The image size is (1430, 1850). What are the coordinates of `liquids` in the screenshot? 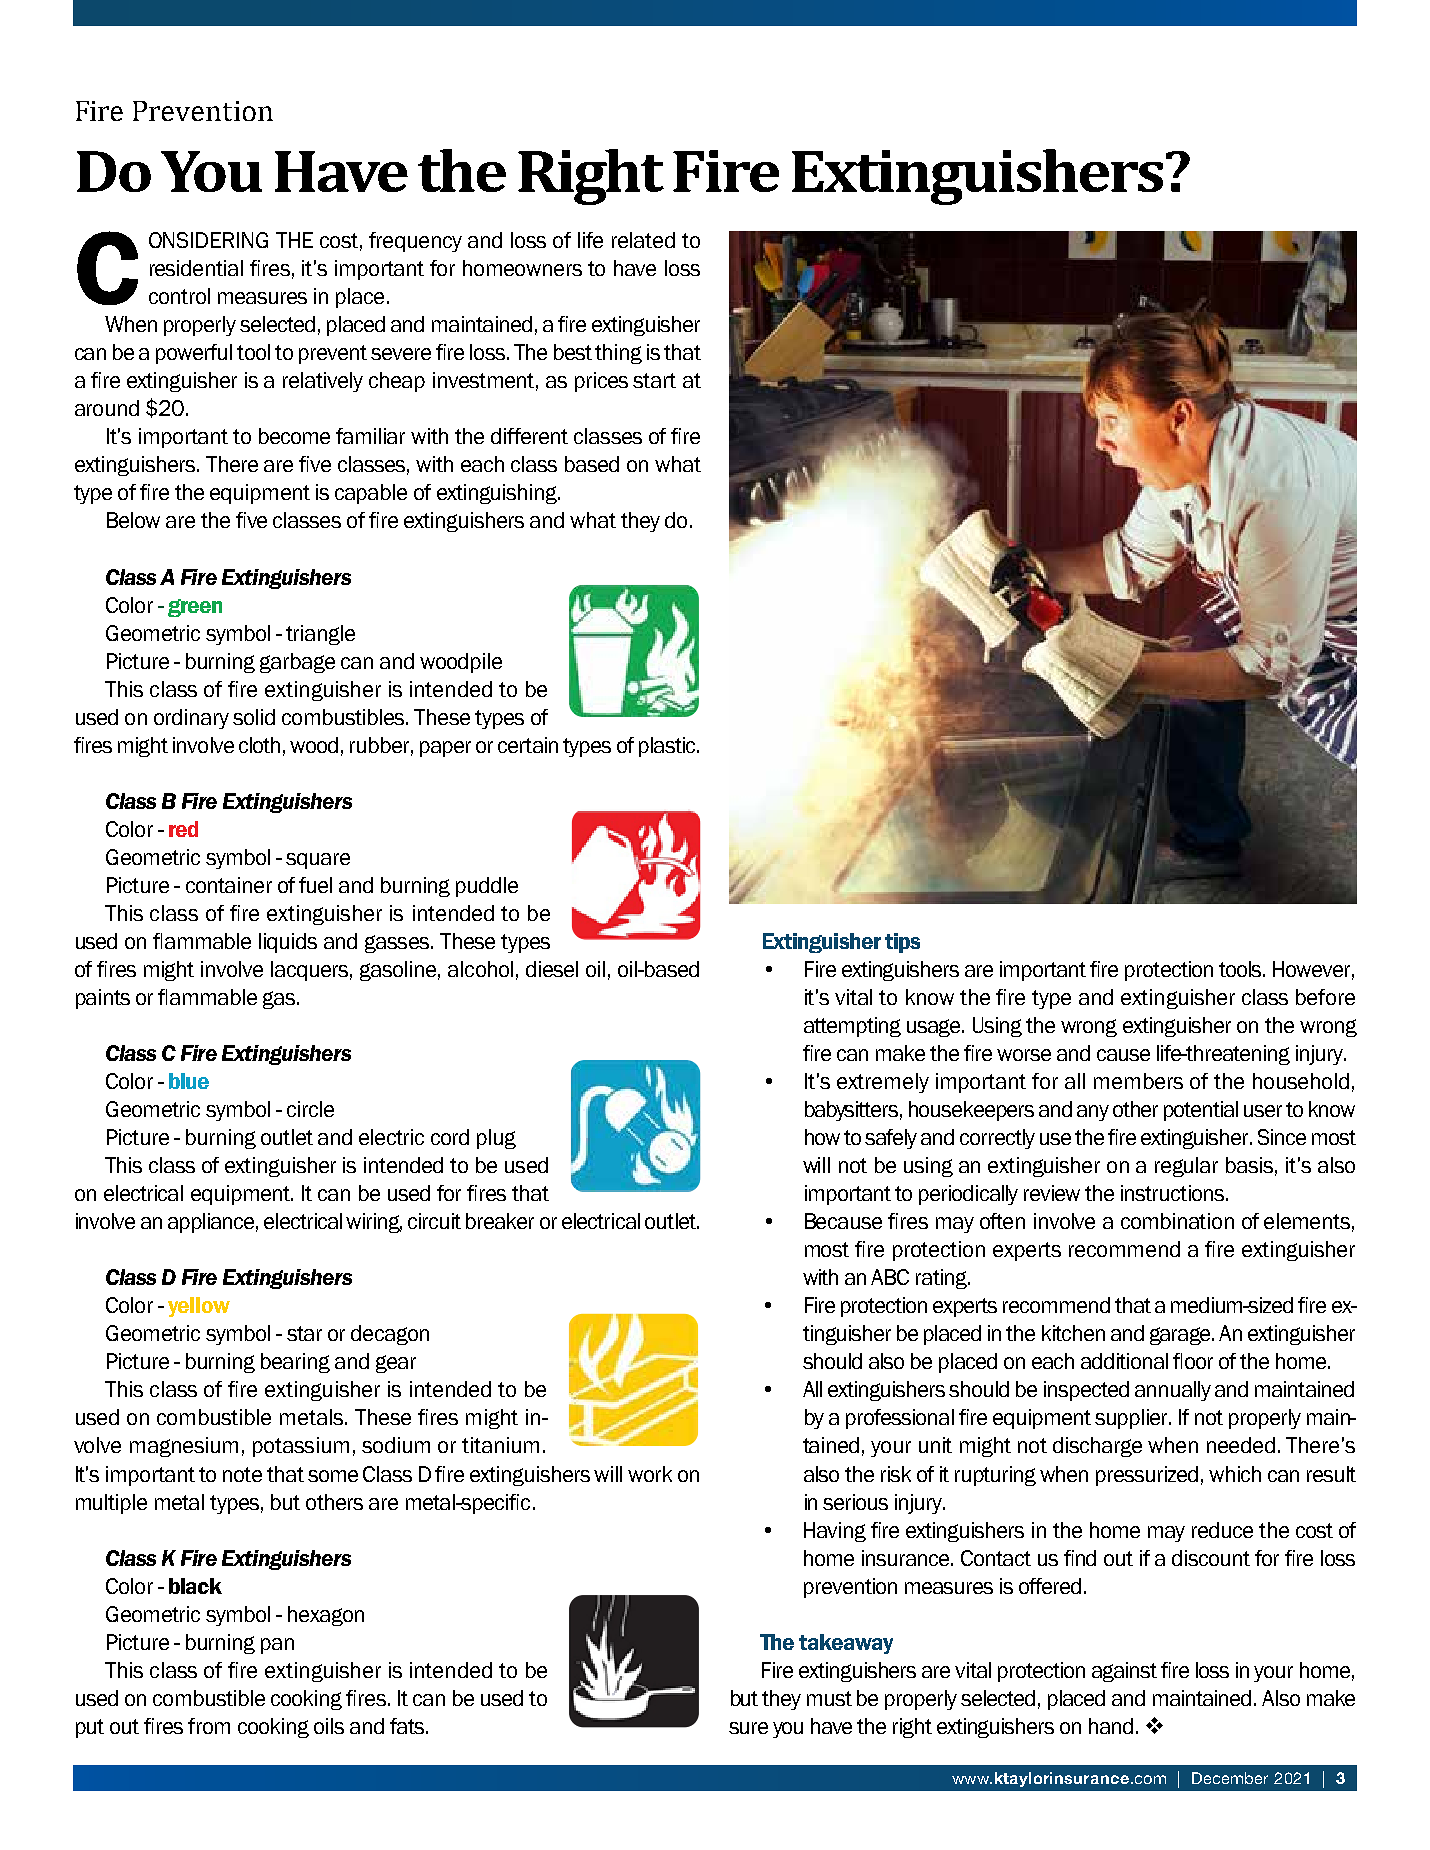 It's located at (288, 943).
